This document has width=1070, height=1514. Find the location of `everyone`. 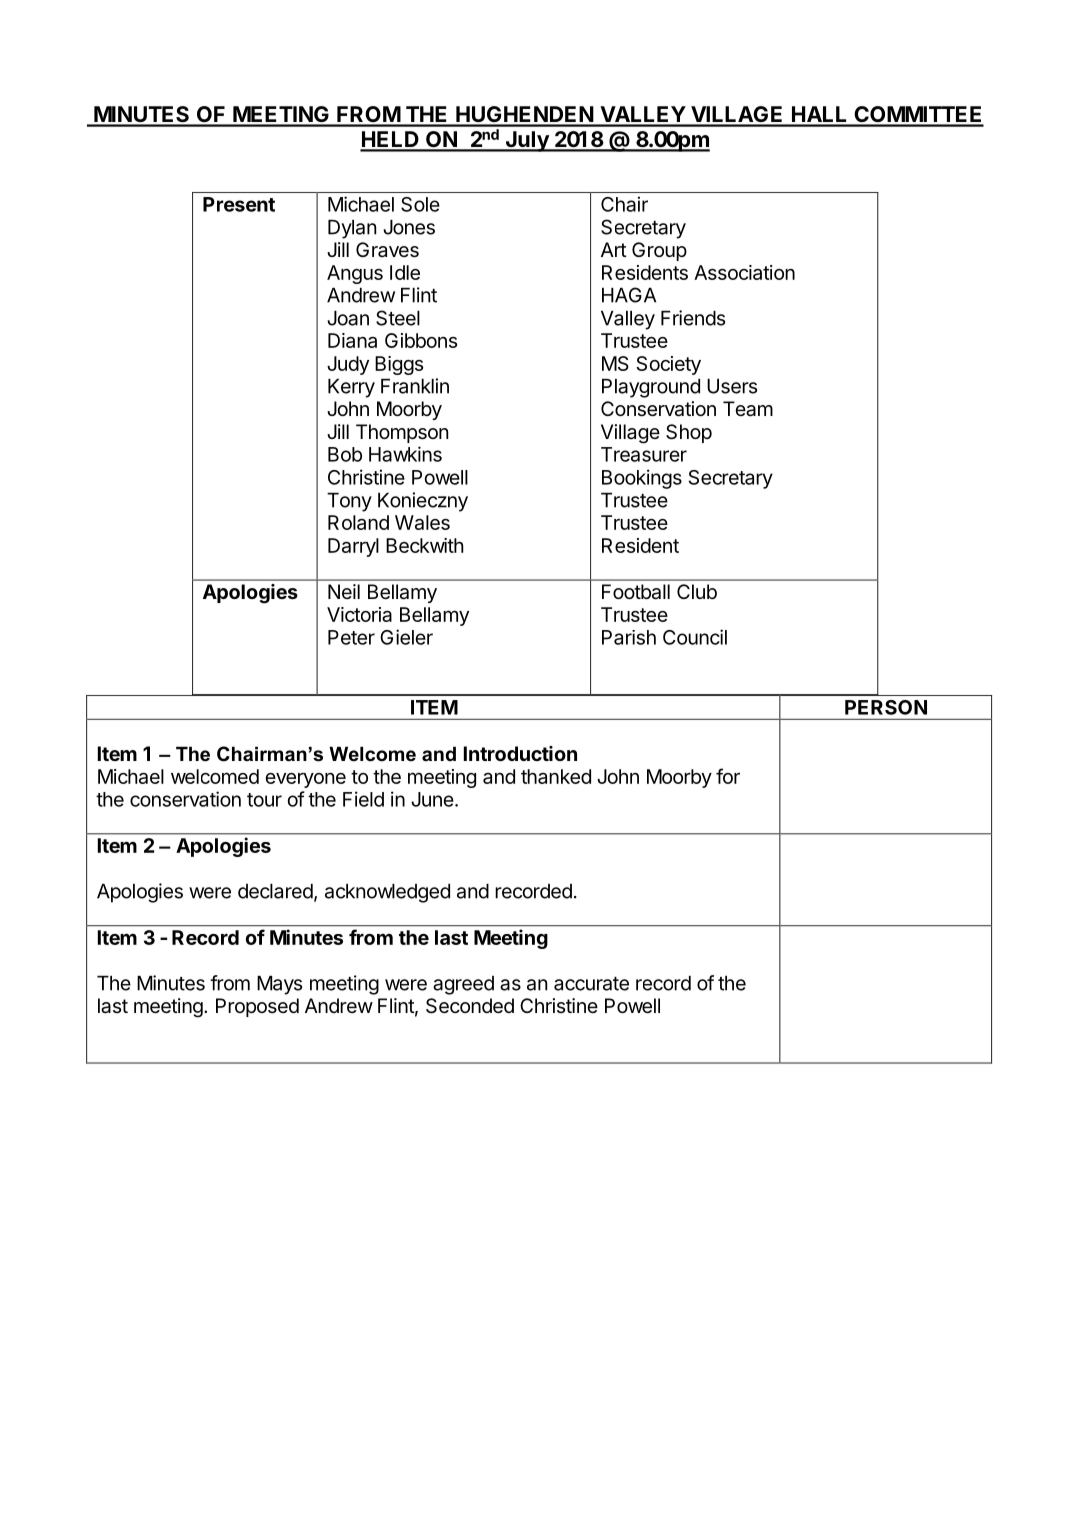

everyone is located at coordinates (305, 780).
